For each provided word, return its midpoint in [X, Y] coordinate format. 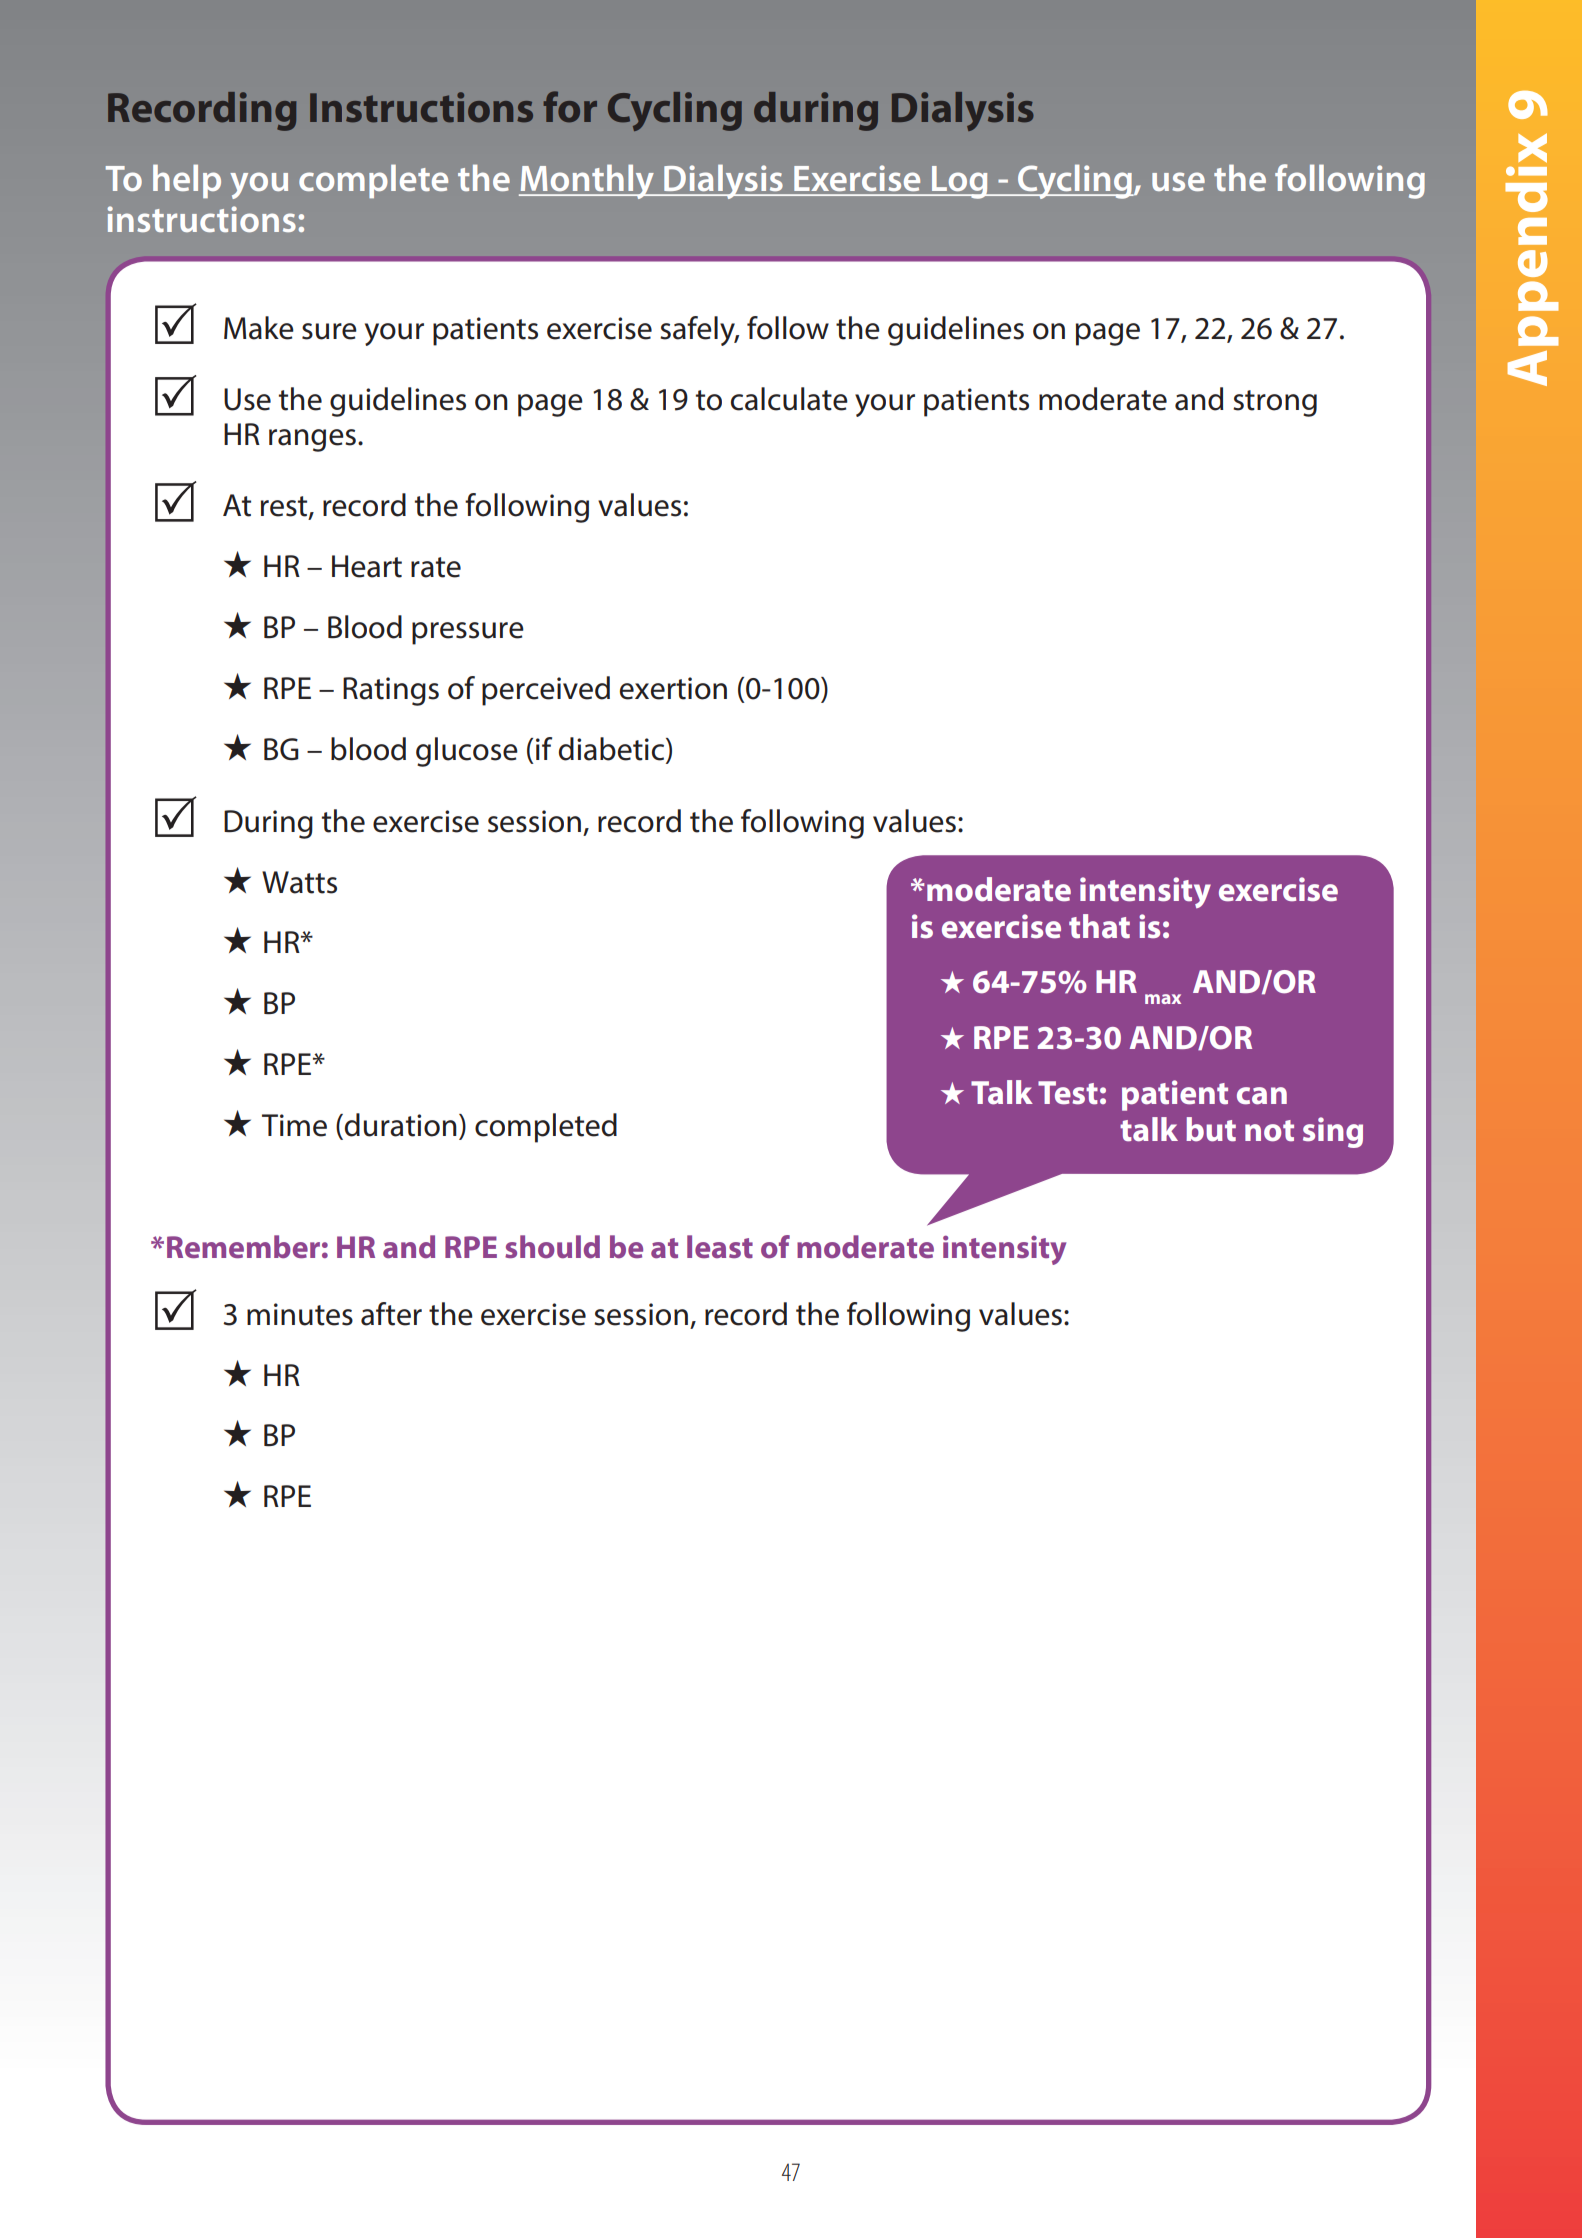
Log [960, 182]
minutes [300, 1314]
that [1099, 926]
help [187, 181]
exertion [673, 688]
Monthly [588, 181]
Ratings [391, 691]
